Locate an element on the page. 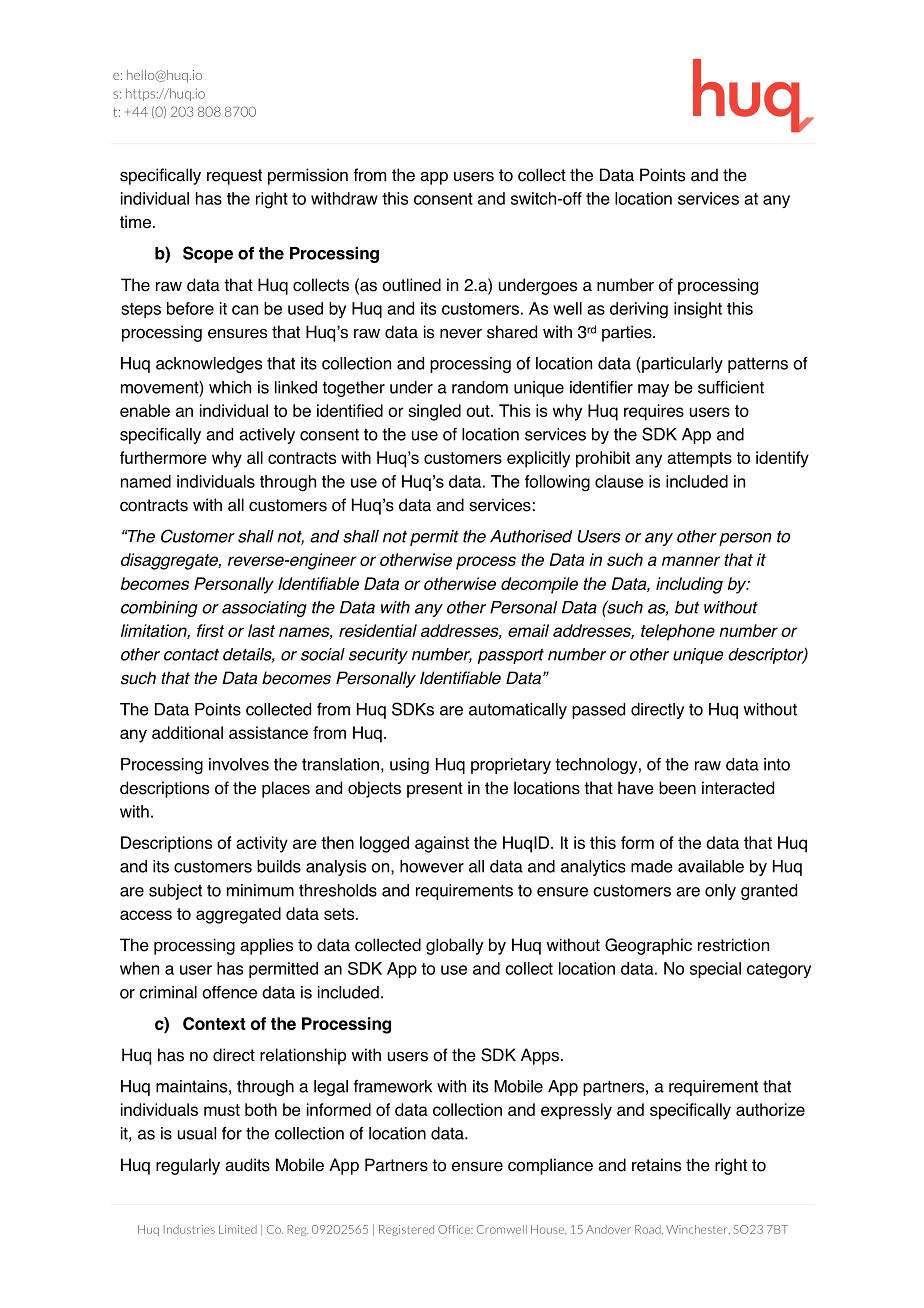  Office is located at coordinates (455, 1229).
